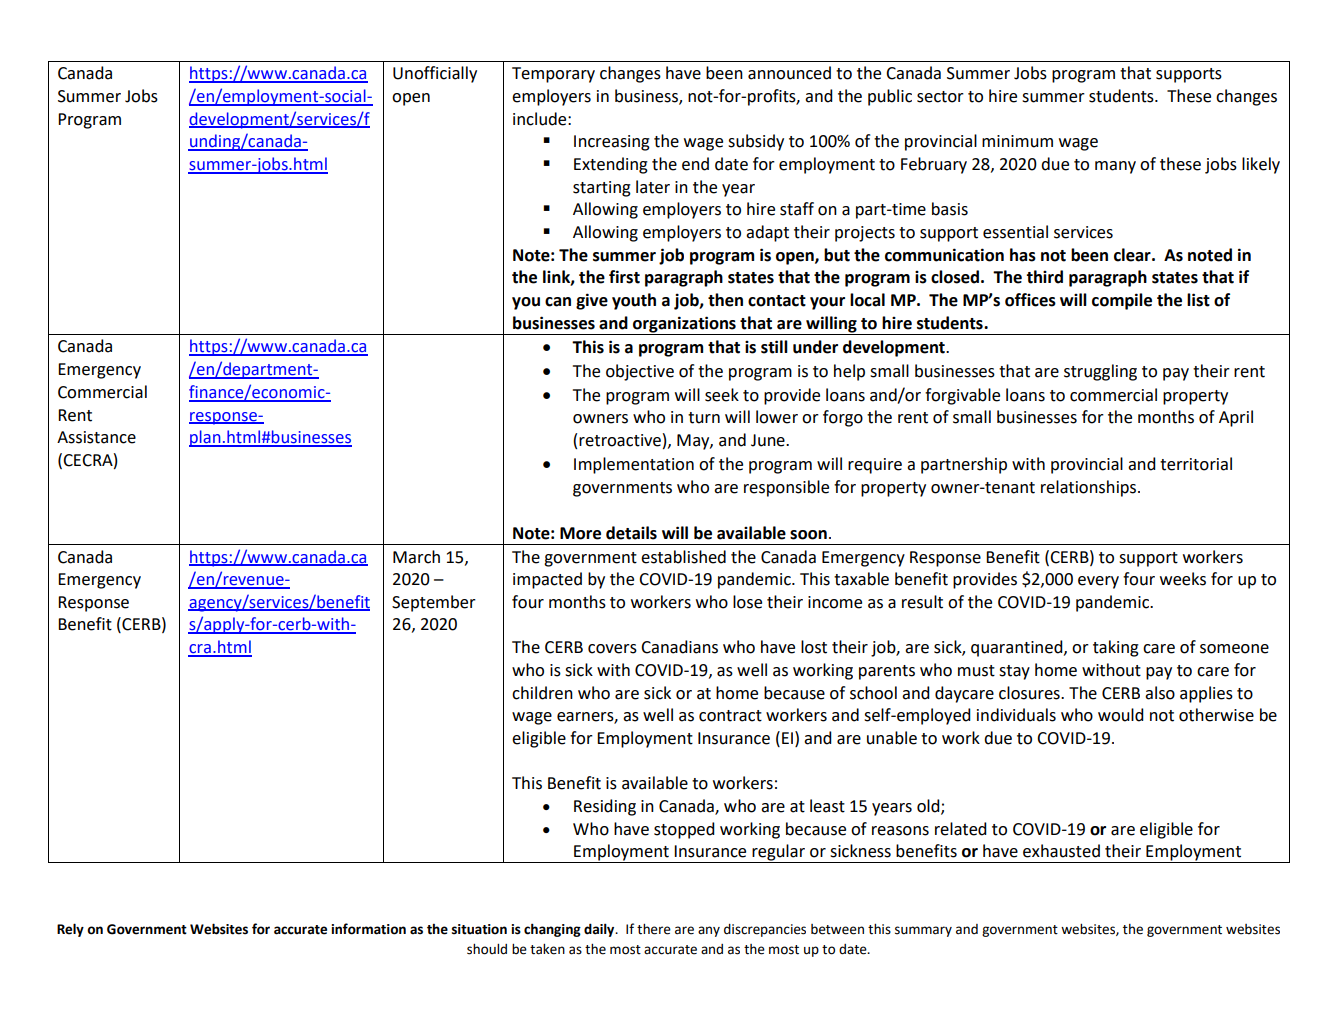 The height and width of the screenshot is (1034, 1338). Describe the element at coordinates (612, 143) in the screenshot. I see `Increasing` at that location.
